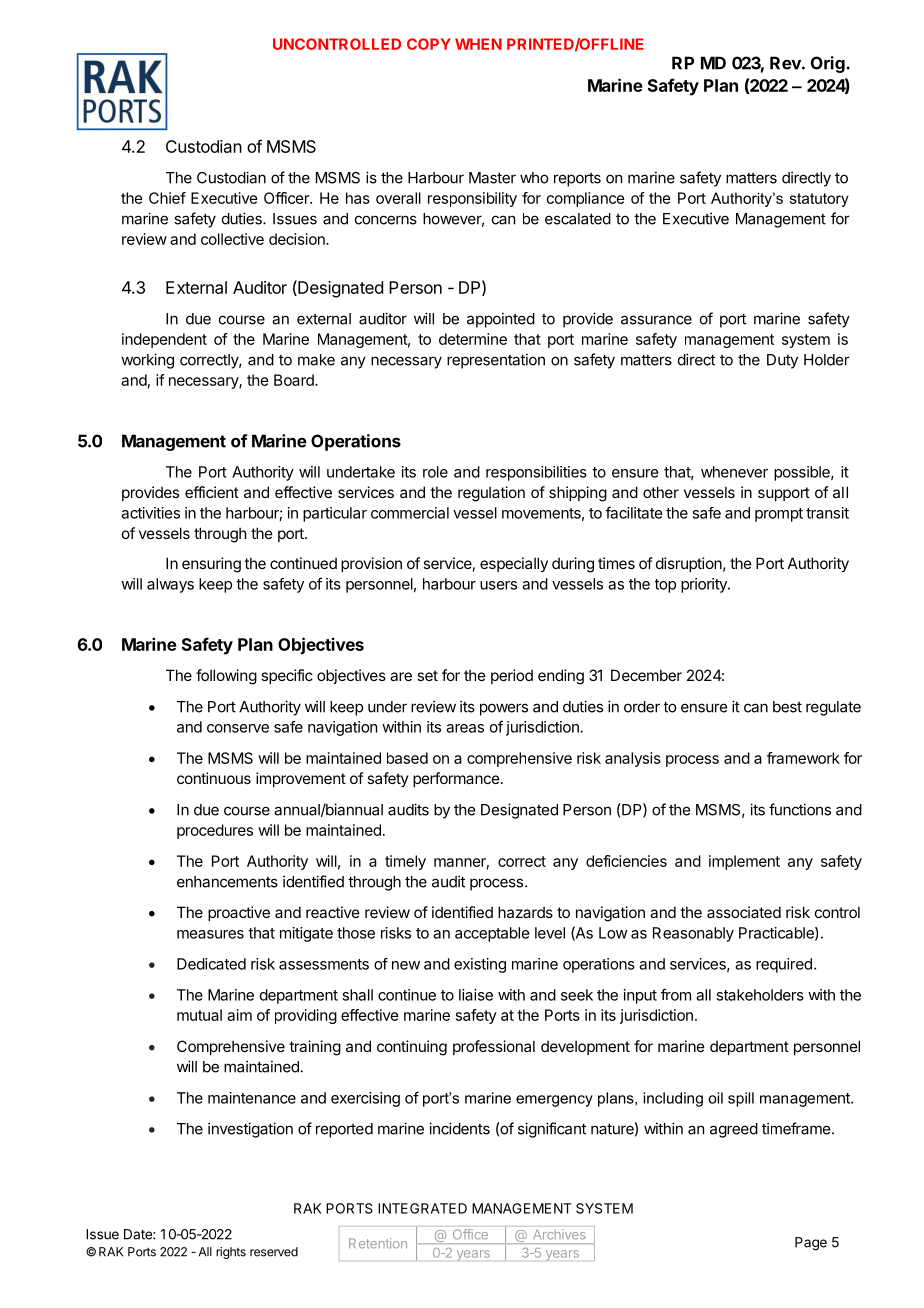 The height and width of the page is (1308, 924). What do you see at coordinates (429, 44) in the page?
I see `COPY` at bounding box center [429, 44].
